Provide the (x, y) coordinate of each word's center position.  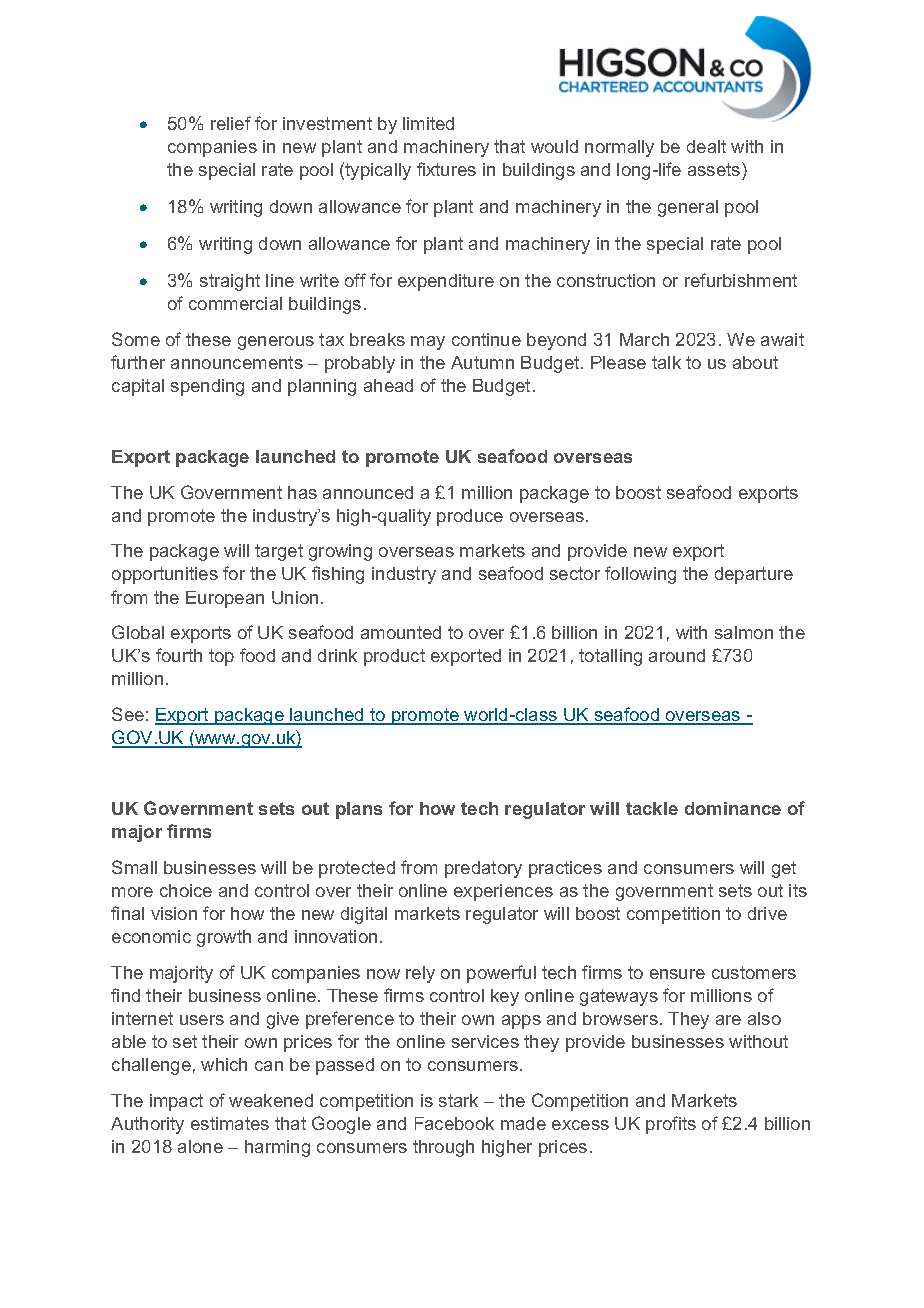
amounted (401, 632)
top (221, 657)
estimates (230, 1123)
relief (231, 123)
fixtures (446, 169)
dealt (706, 146)
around (677, 655)
